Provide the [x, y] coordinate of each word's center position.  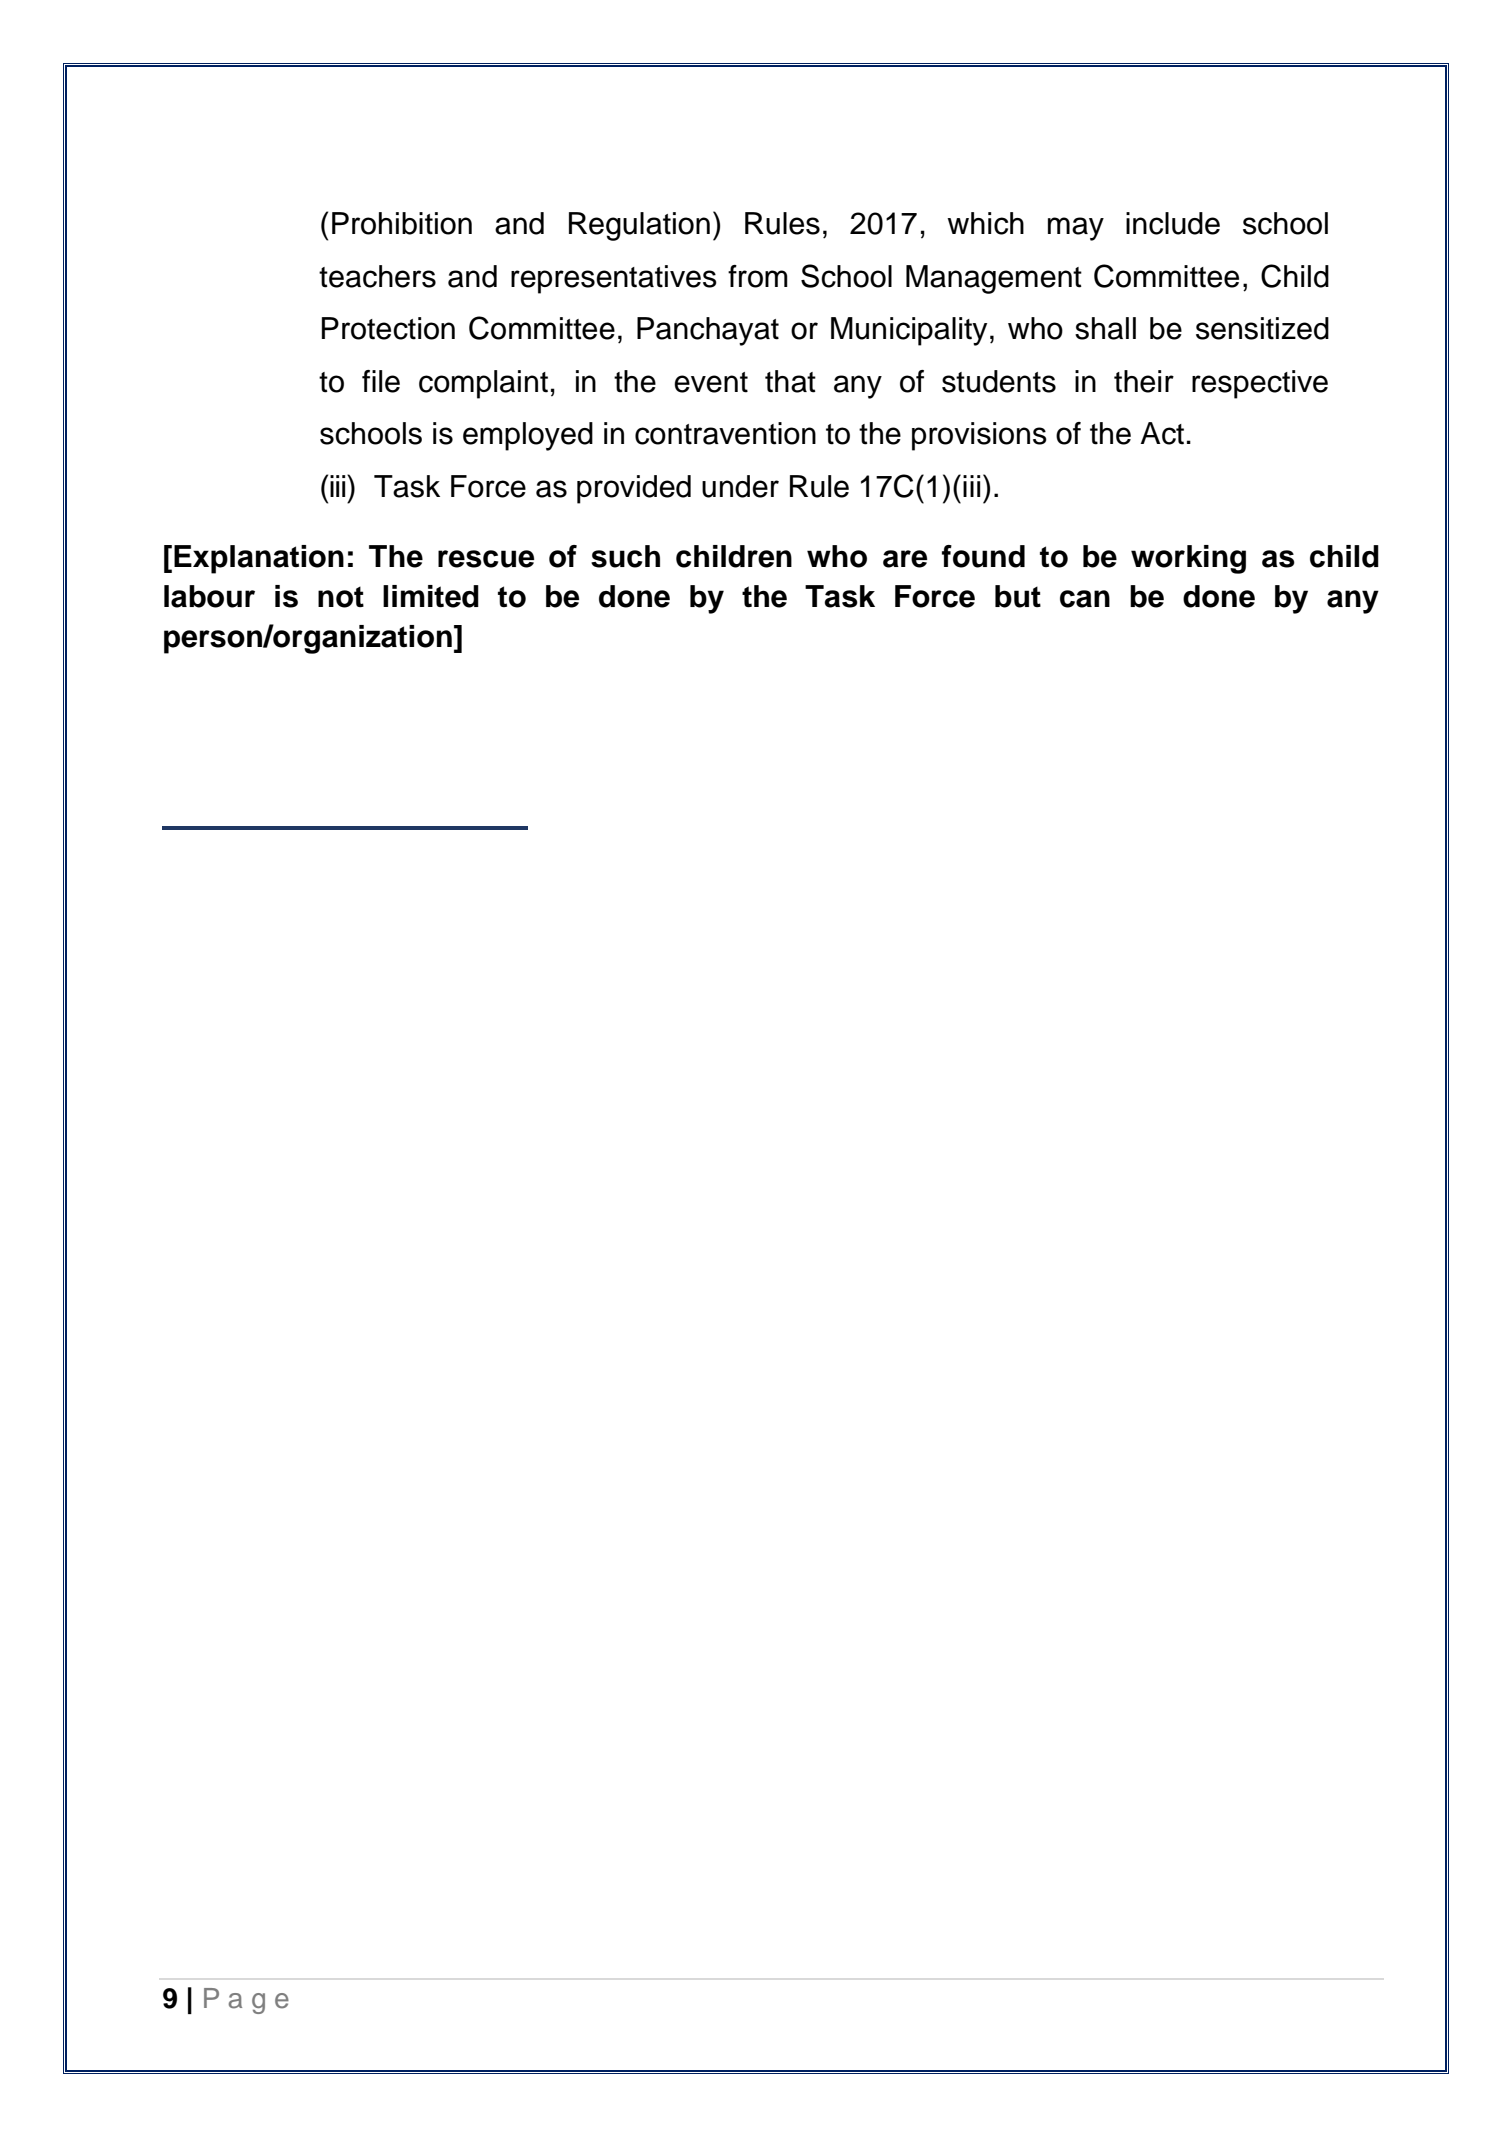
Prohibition [402, 223]
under [740, 486]
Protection [388, 328]
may [1076, 229]
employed [528, 436]
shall [1105, 328]
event [711, 382]
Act [1162, 433]
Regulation [639, 226]
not [341, 597]
